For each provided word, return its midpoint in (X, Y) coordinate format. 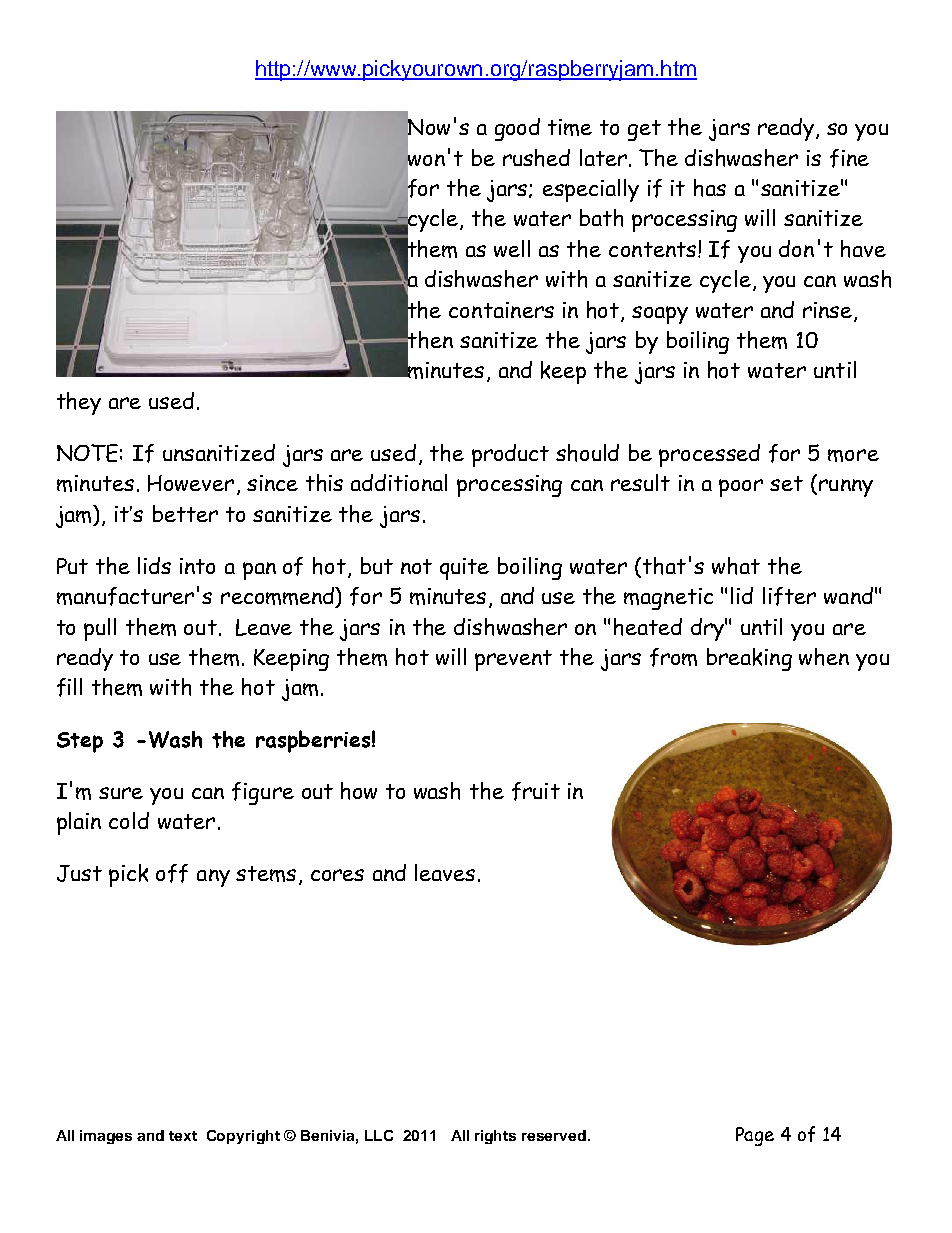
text (183, 1136)
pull (100, 629)
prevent (513, 660)
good (517, 129)
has (710, 188)
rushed (536, 158)
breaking (749, 659)
